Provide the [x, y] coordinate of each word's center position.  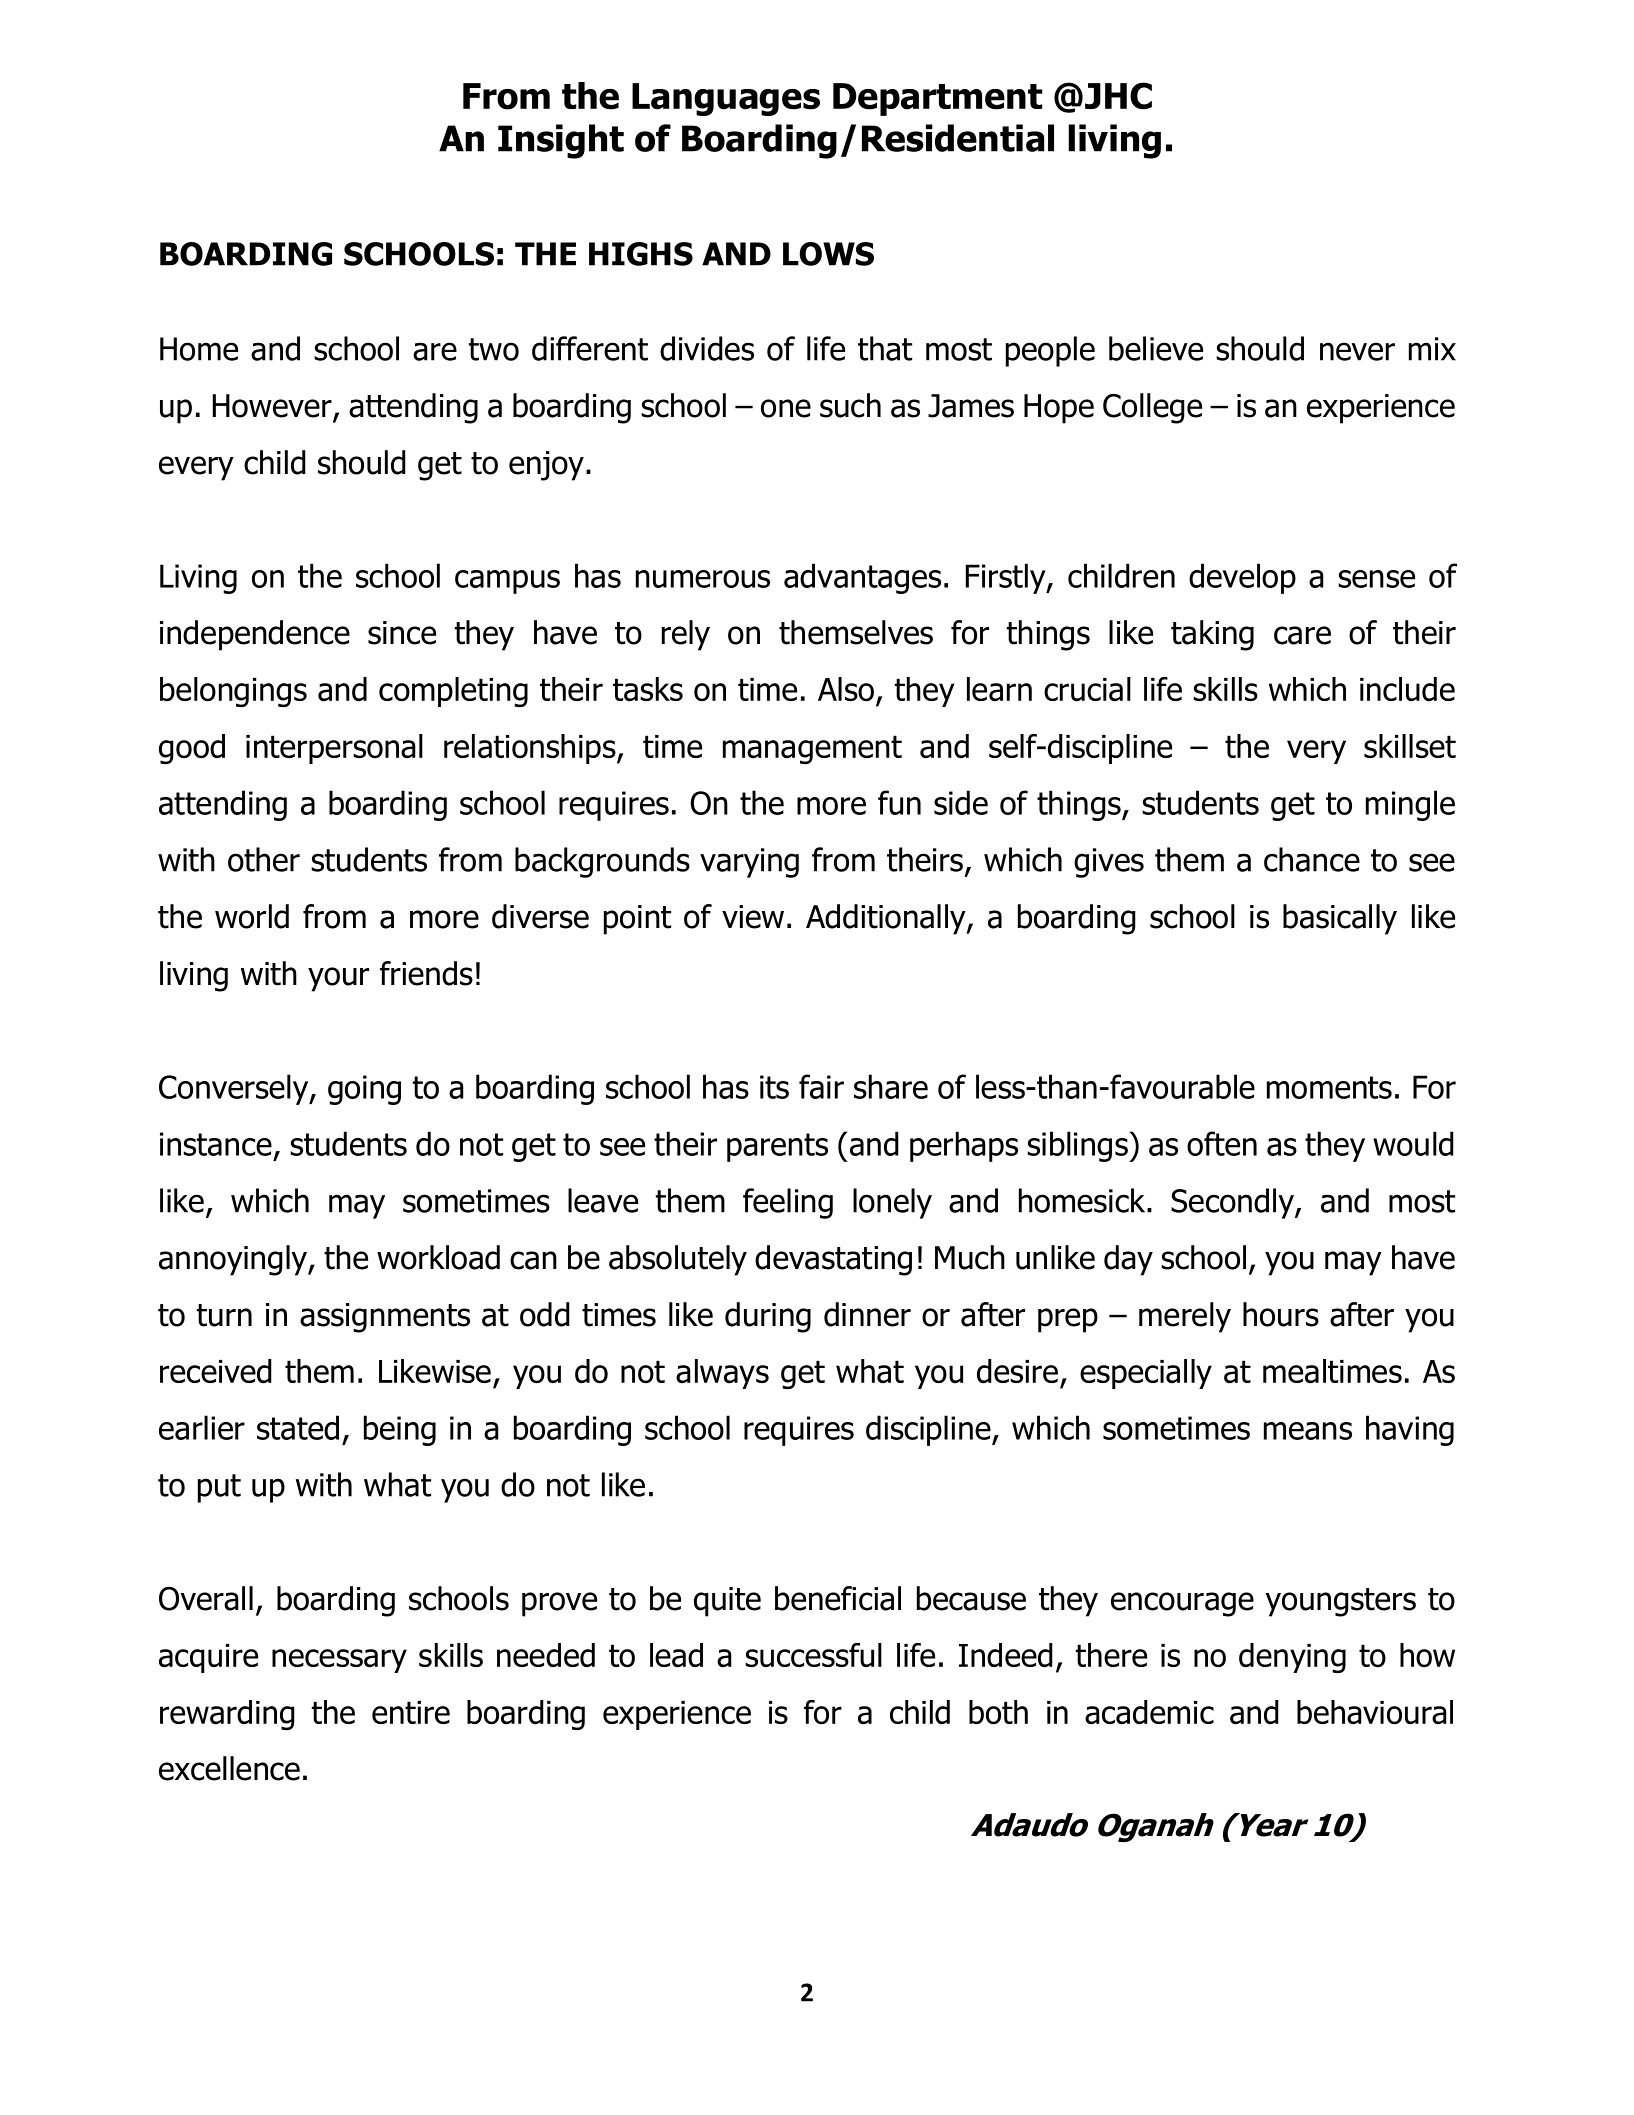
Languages [726, 99]
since [402, 633]
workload [438, 1257]
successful [813, 1655]
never [1357, 351]
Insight [561, 141]
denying [1292, 1658]
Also [846, 689]
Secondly [1233, 1203]
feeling [788, 1203]
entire [411, 1712]
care [1302, 635]
